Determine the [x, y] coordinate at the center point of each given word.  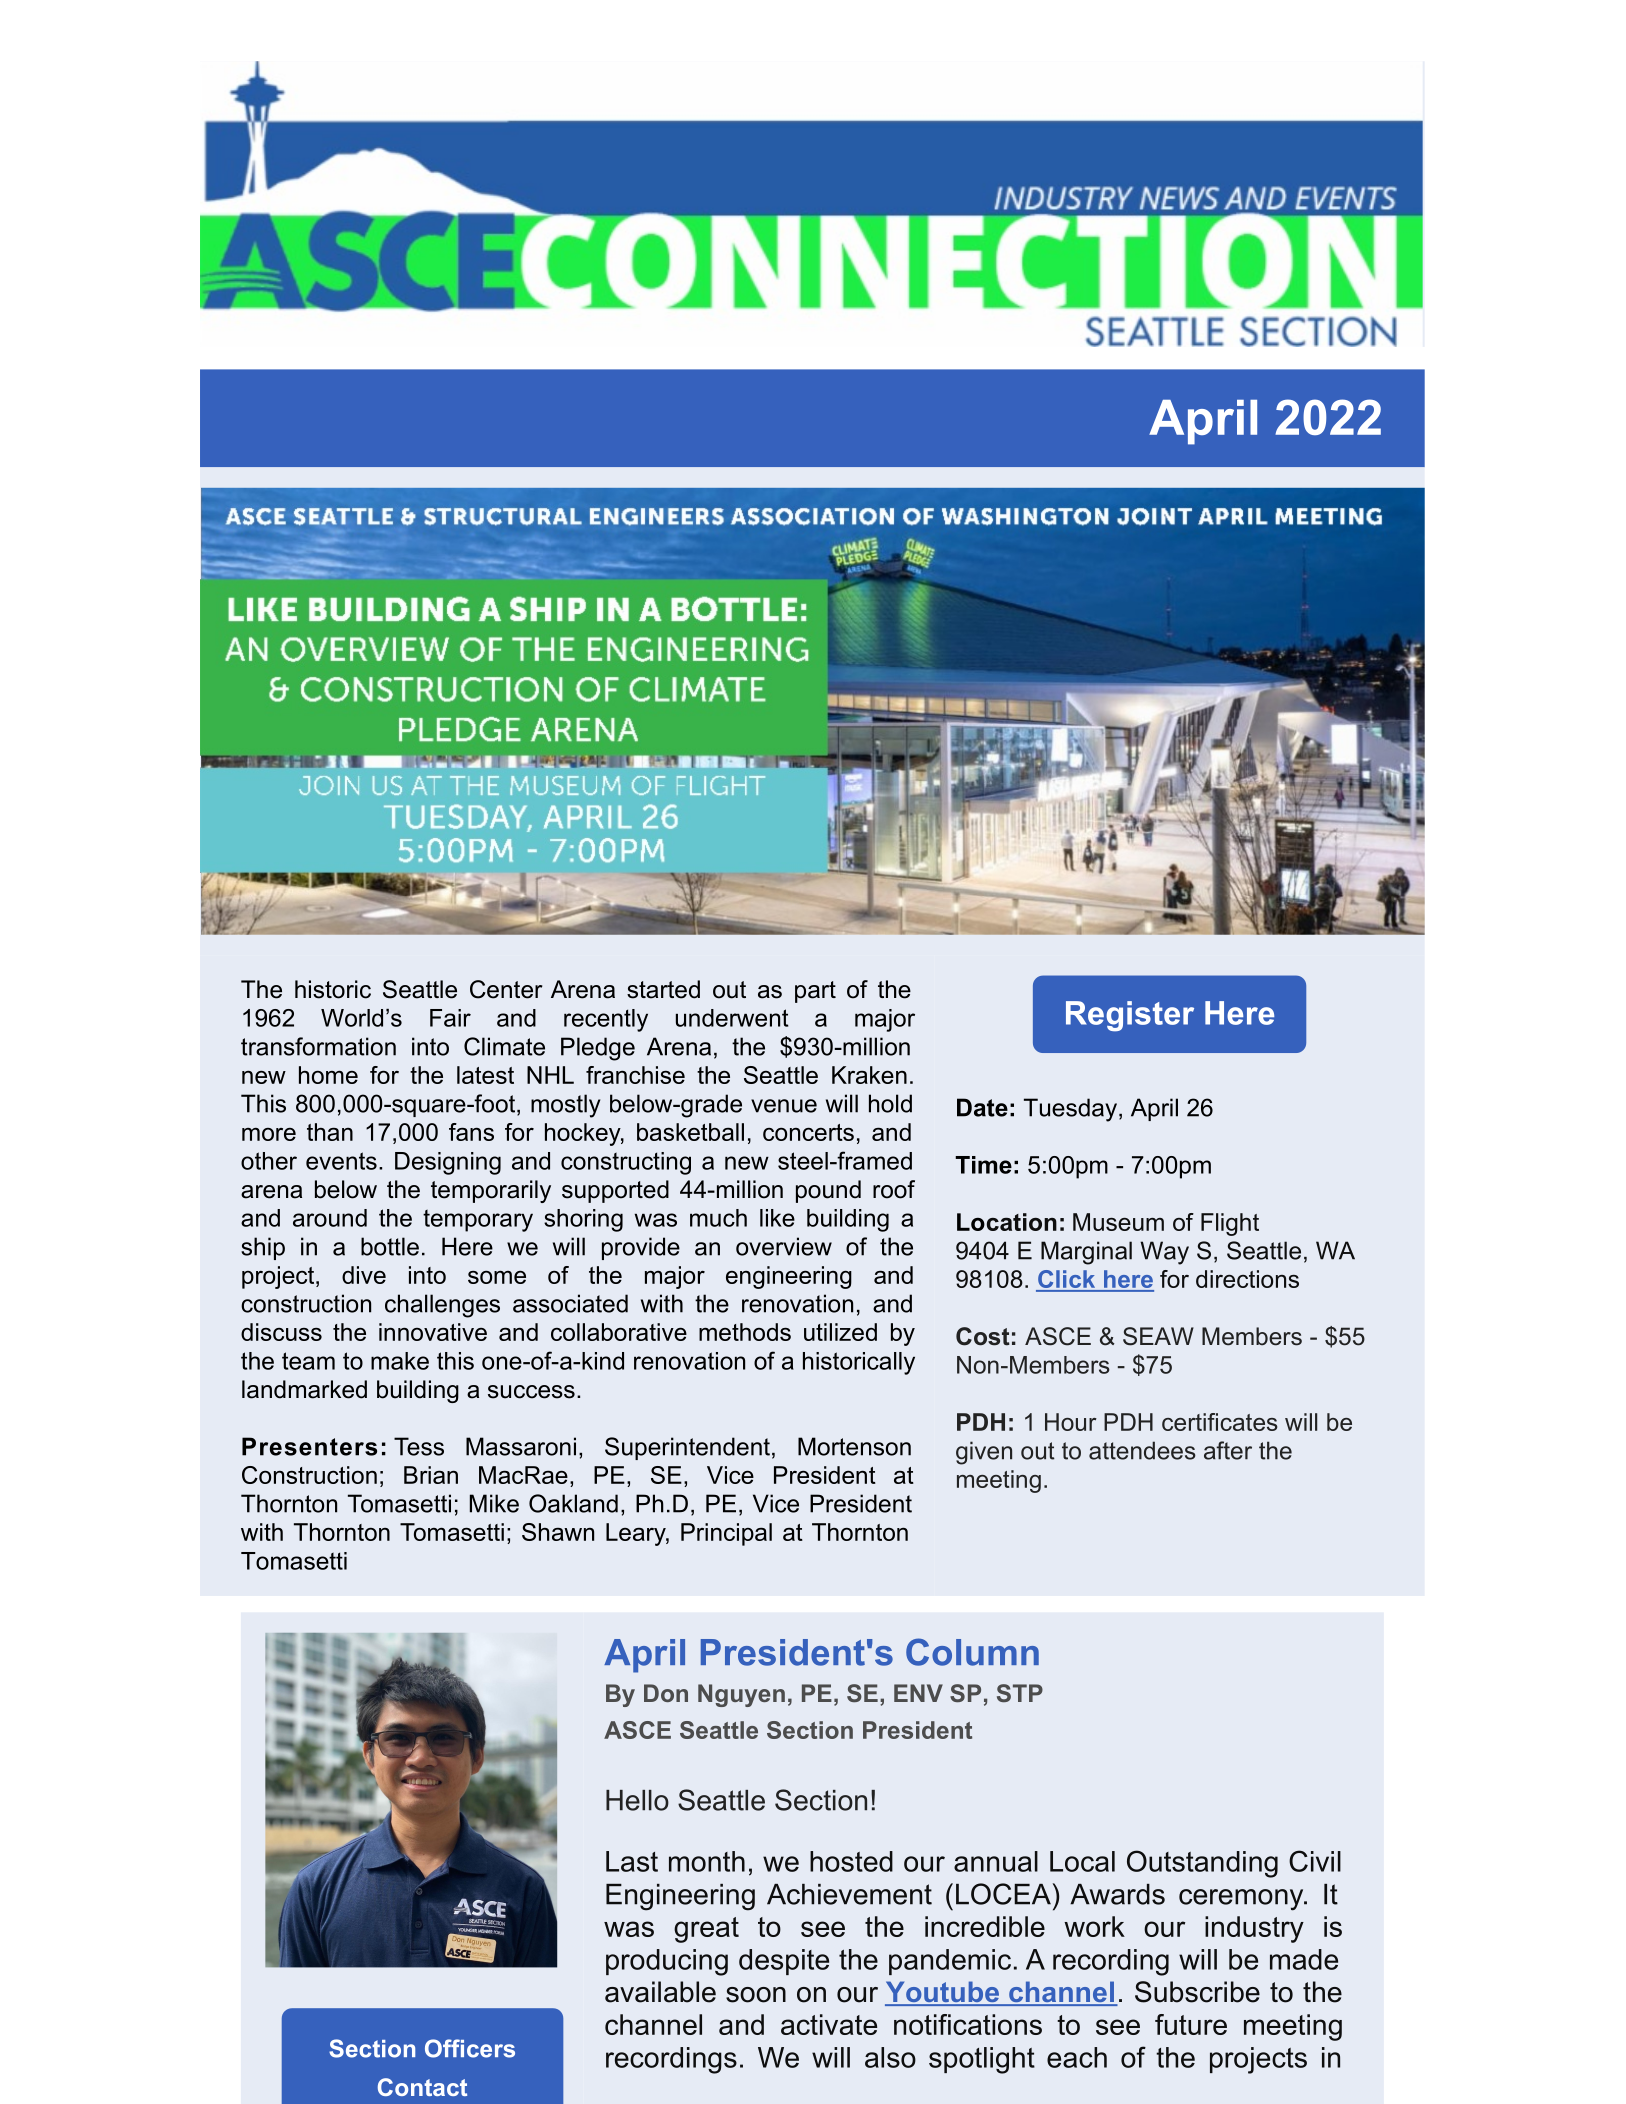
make [400, 1361]
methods [745, 1332]
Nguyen [741, 1695]
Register [1130, 1016]
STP [1020, 1693]
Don [666, 1693]
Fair [450, 1018]
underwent [732, 1018]
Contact [422, 2087]
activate [829, 2024]
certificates [1220, 1422]
